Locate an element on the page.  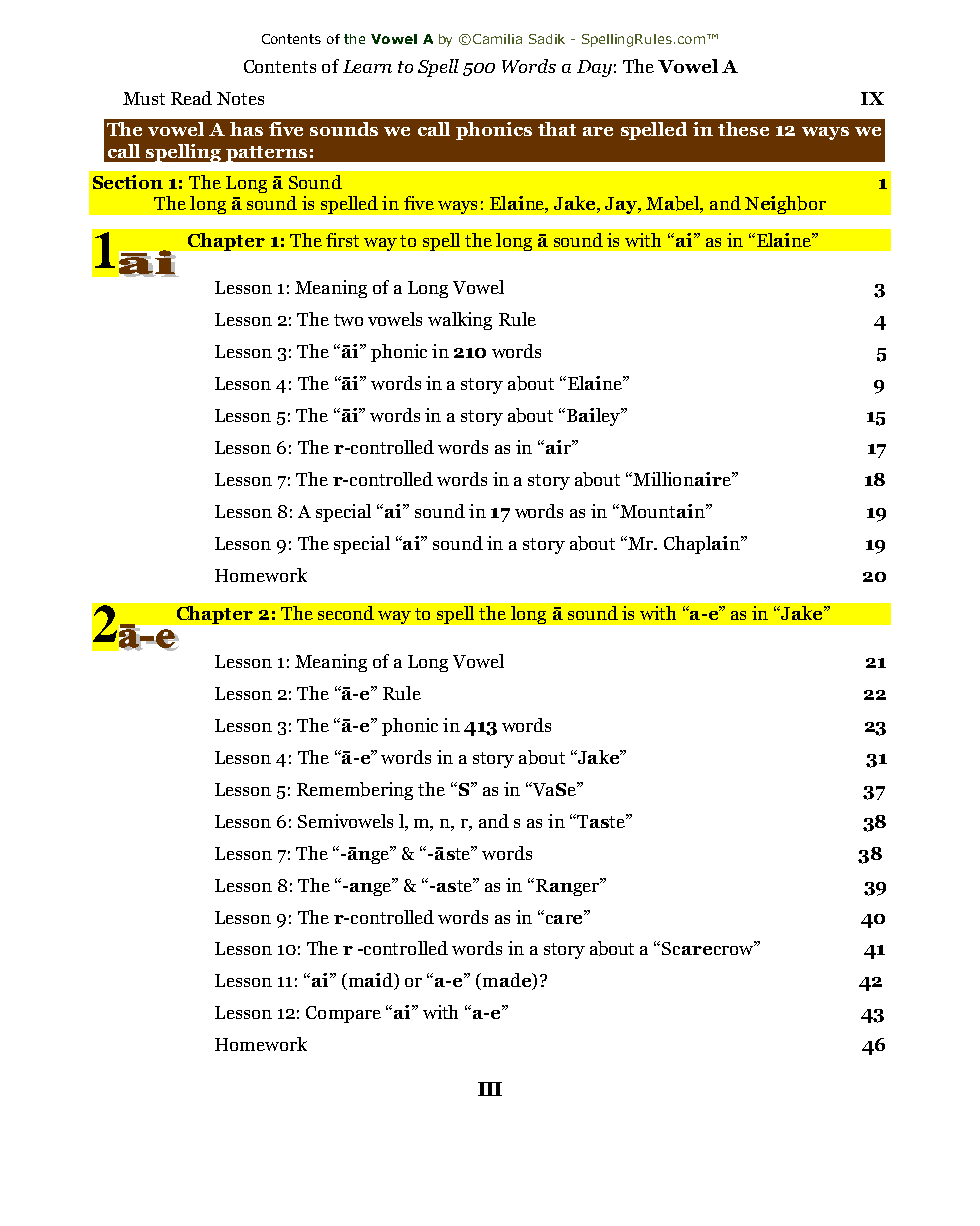
walking is located at coordinates (460, 321).
